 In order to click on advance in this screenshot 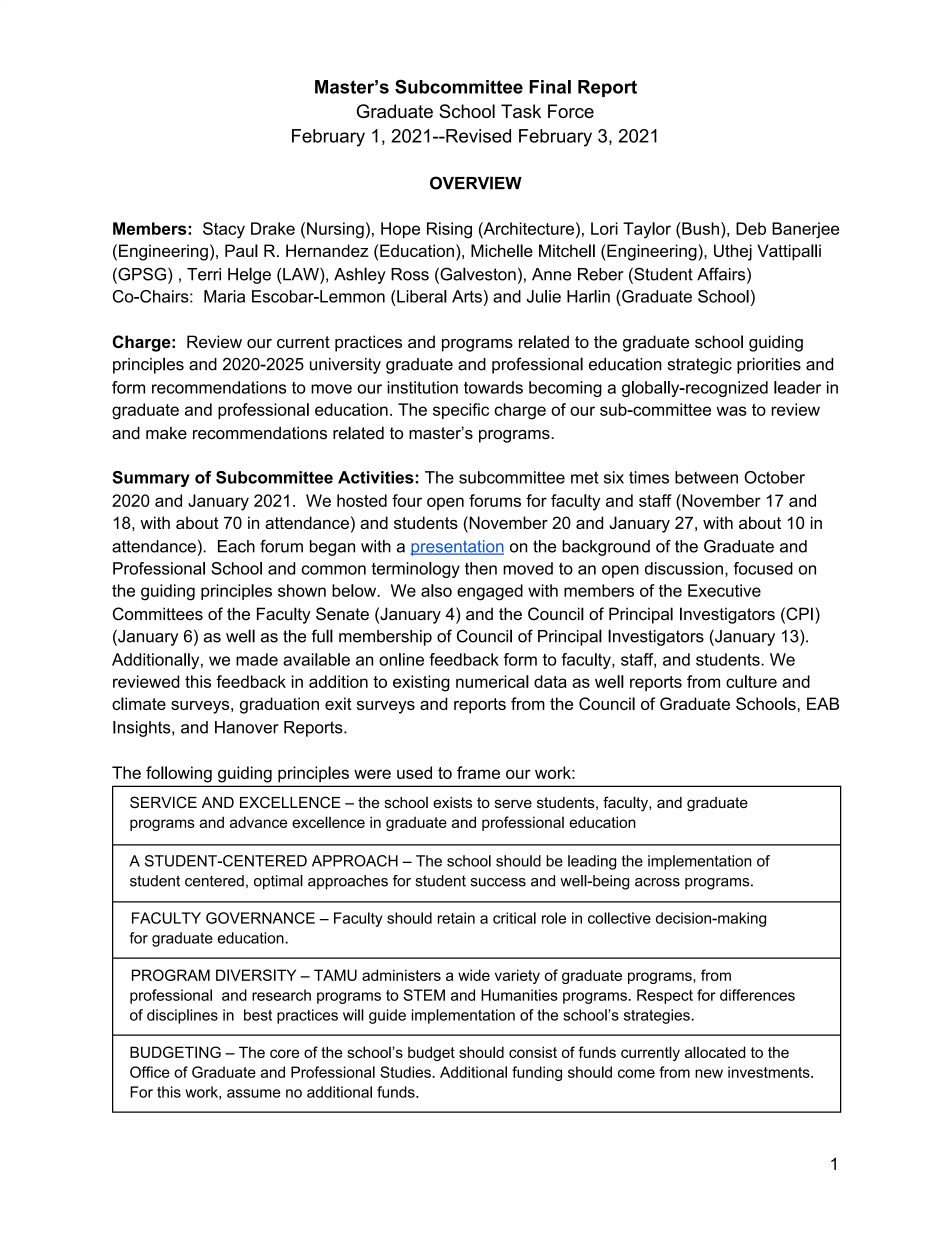, I will do `click(258, 822)`.
